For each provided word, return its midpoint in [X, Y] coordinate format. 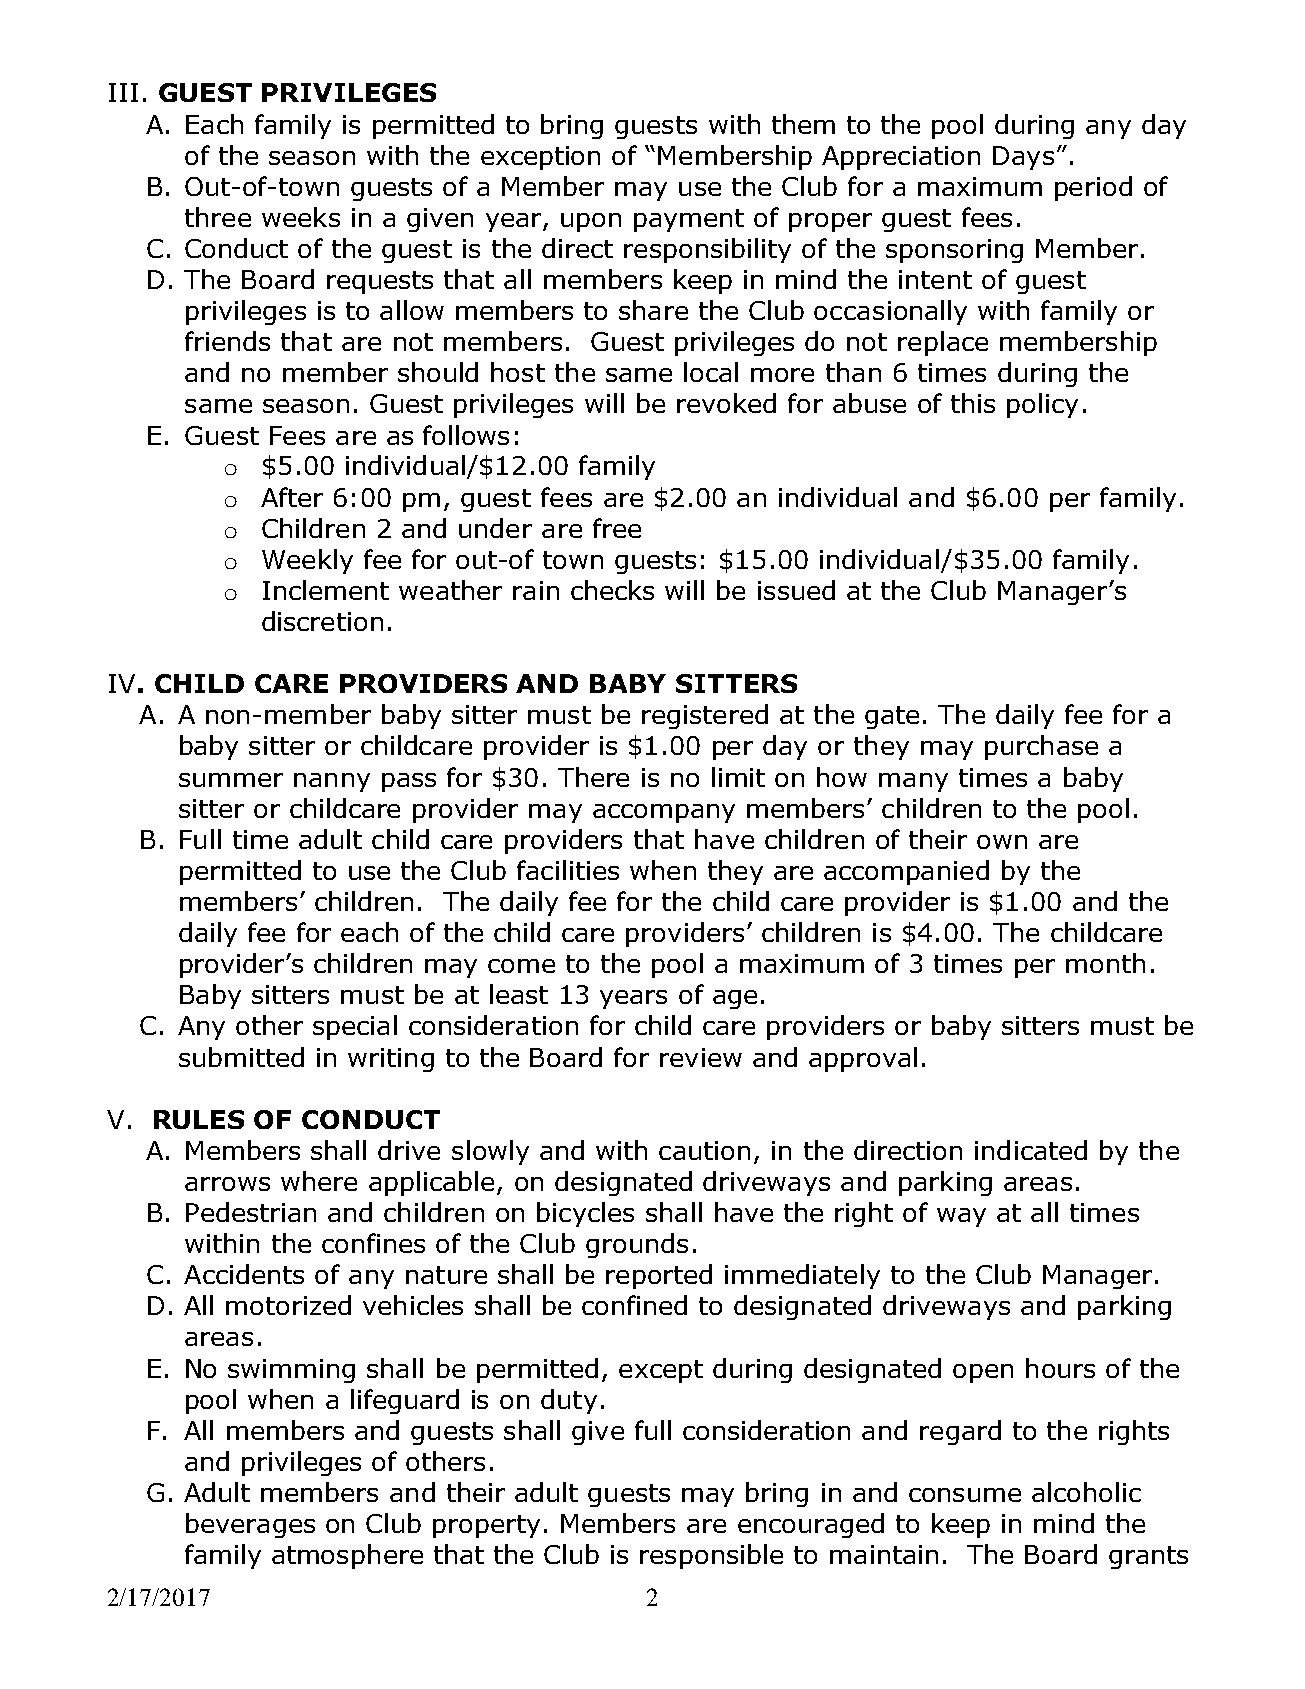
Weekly [307, 561]
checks [612, 590]
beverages [250, 1525]
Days [1023, 158]
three [218, 217]
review [701, 1057]
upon [591, 222]
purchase [1041, 747]
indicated [1031, 1150]
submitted [241, 1057]
